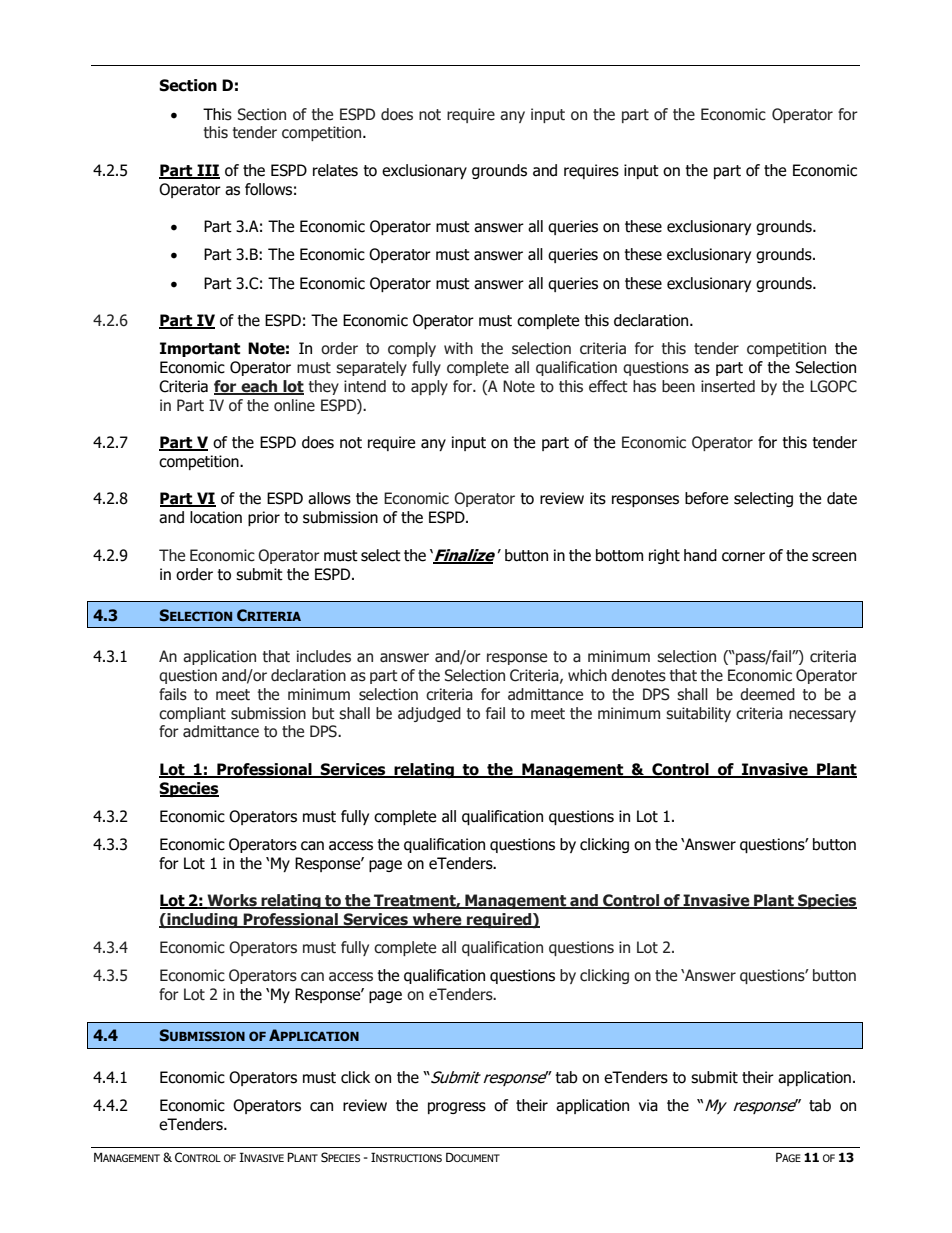 The height and width of the image is (1233, 952). Describe the element at coordinates (192, 714) in the image. I see `compliant` at that location.
